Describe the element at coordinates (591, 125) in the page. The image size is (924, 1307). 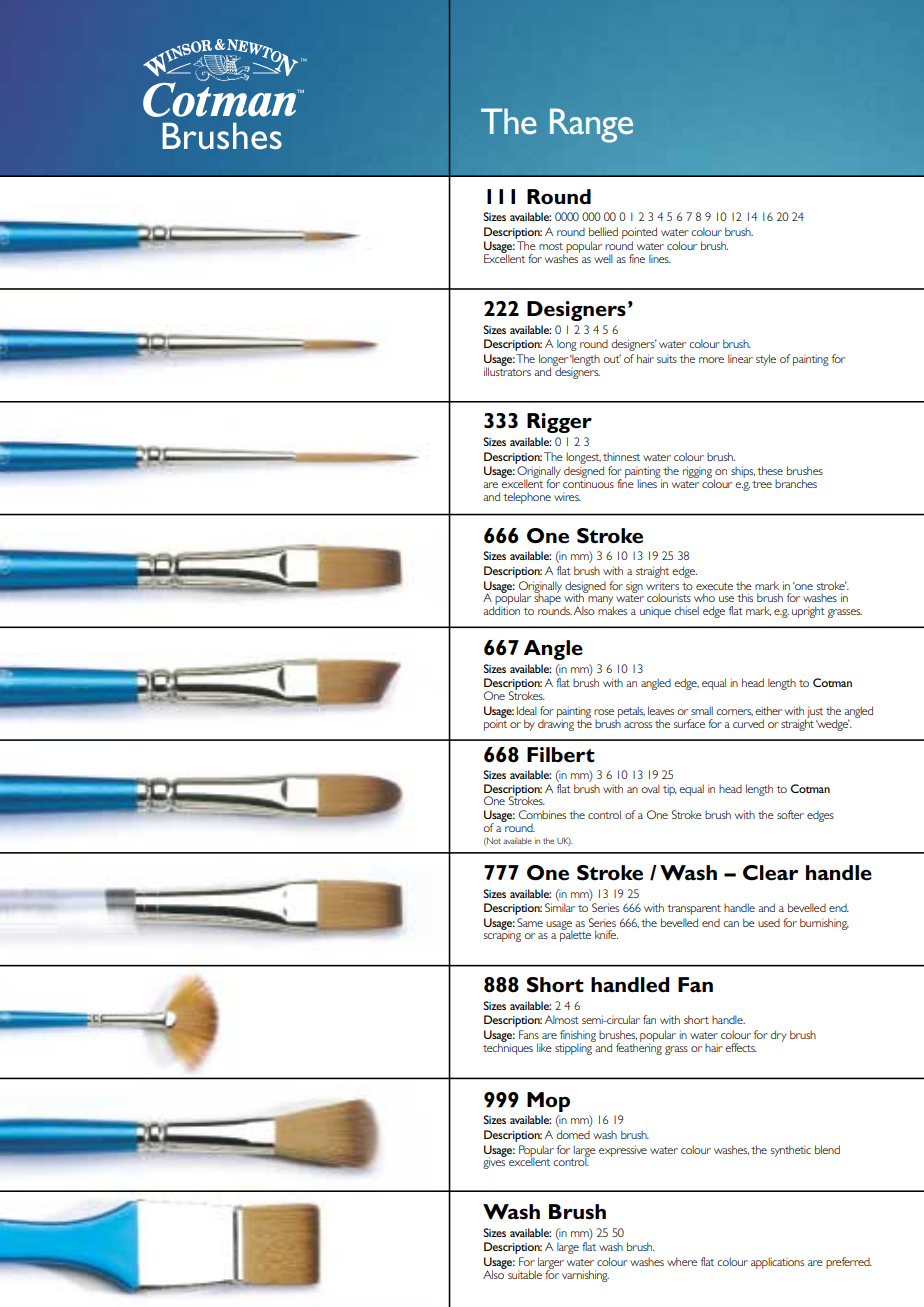
I see `Range` at that location.
